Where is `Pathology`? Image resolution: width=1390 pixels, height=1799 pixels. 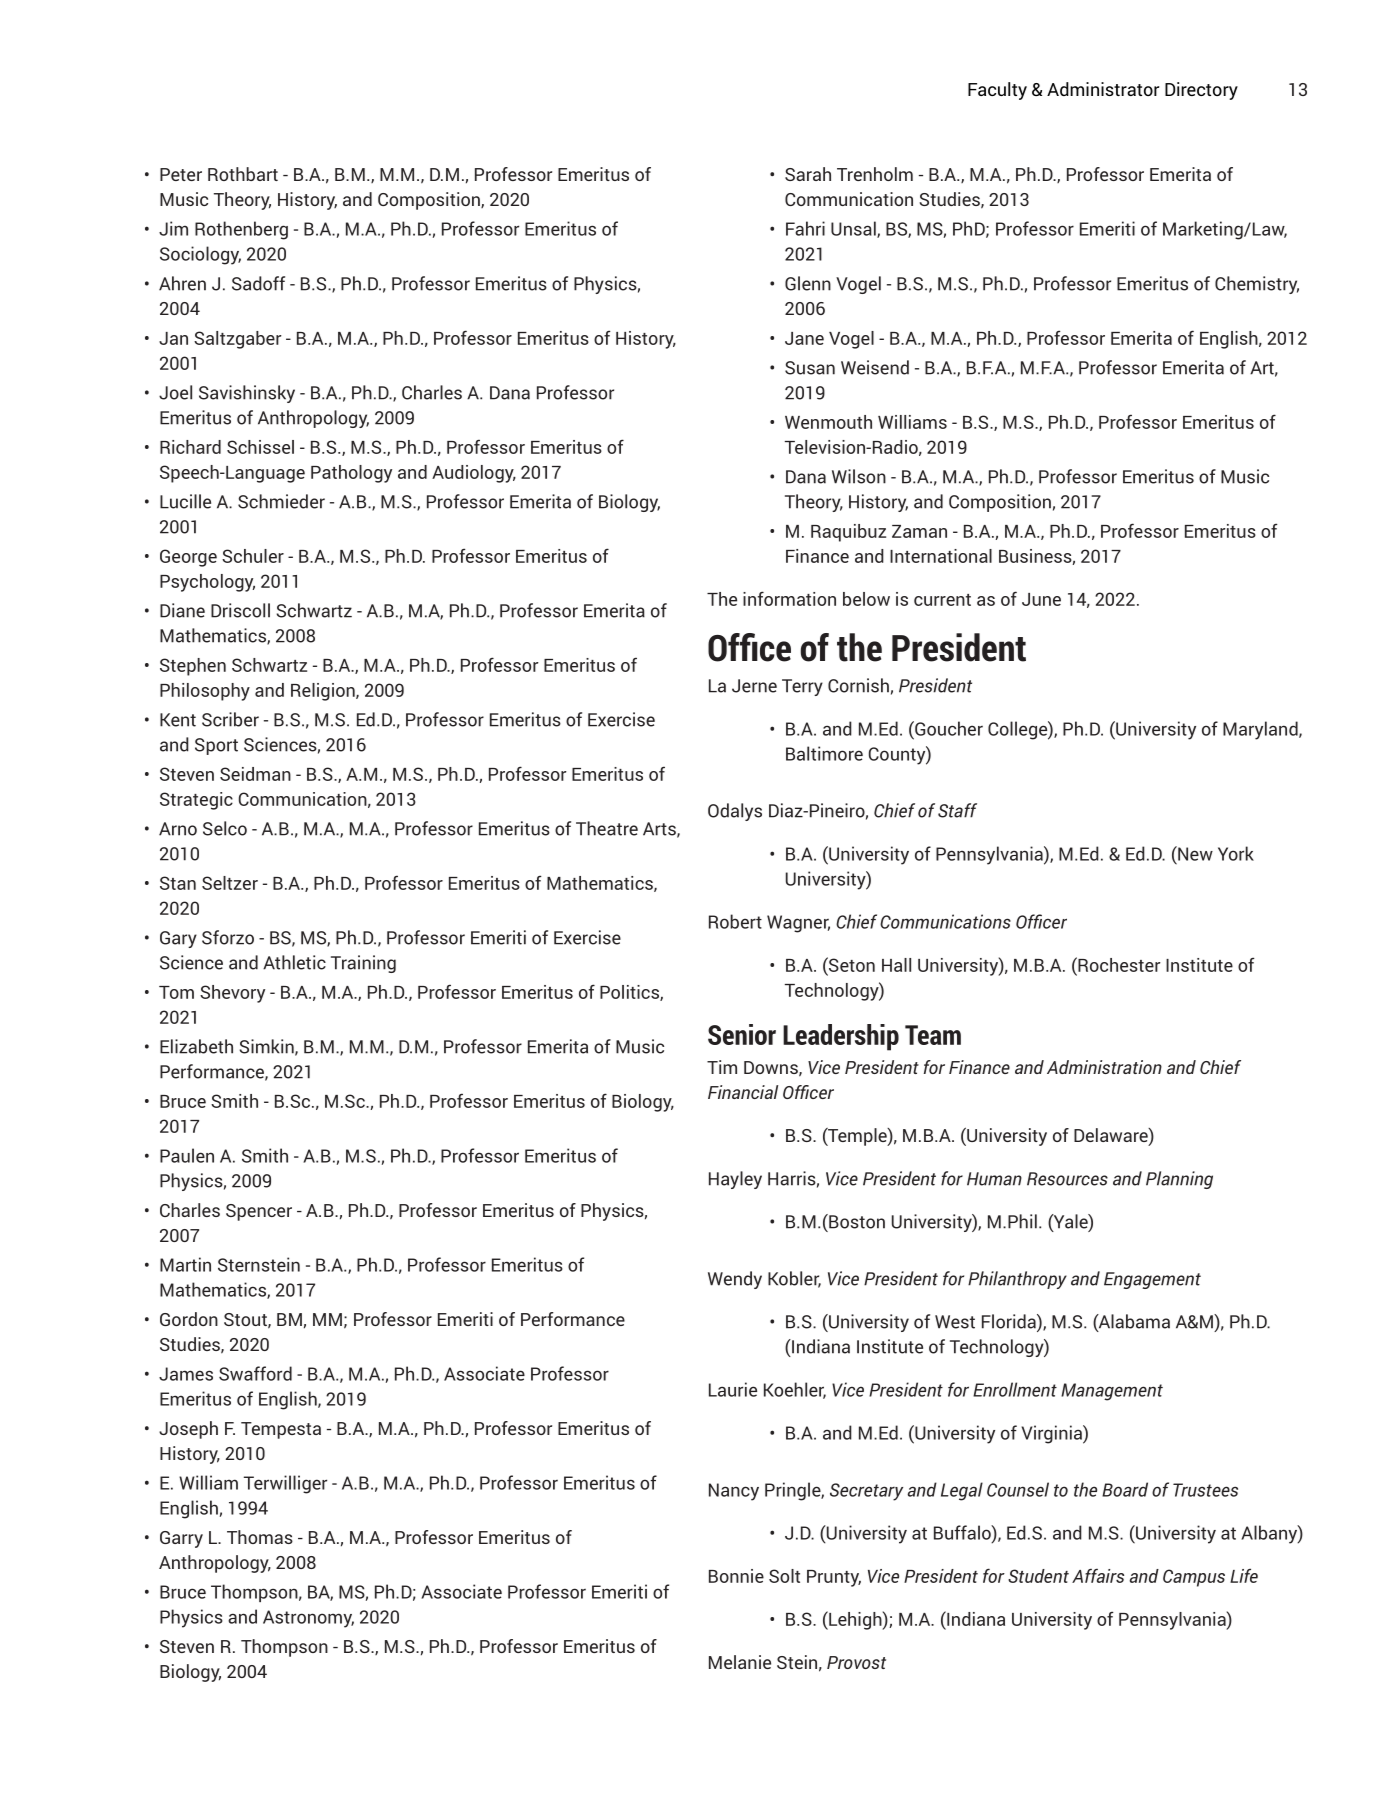
Pathology is located at coordinates (351, 474).
